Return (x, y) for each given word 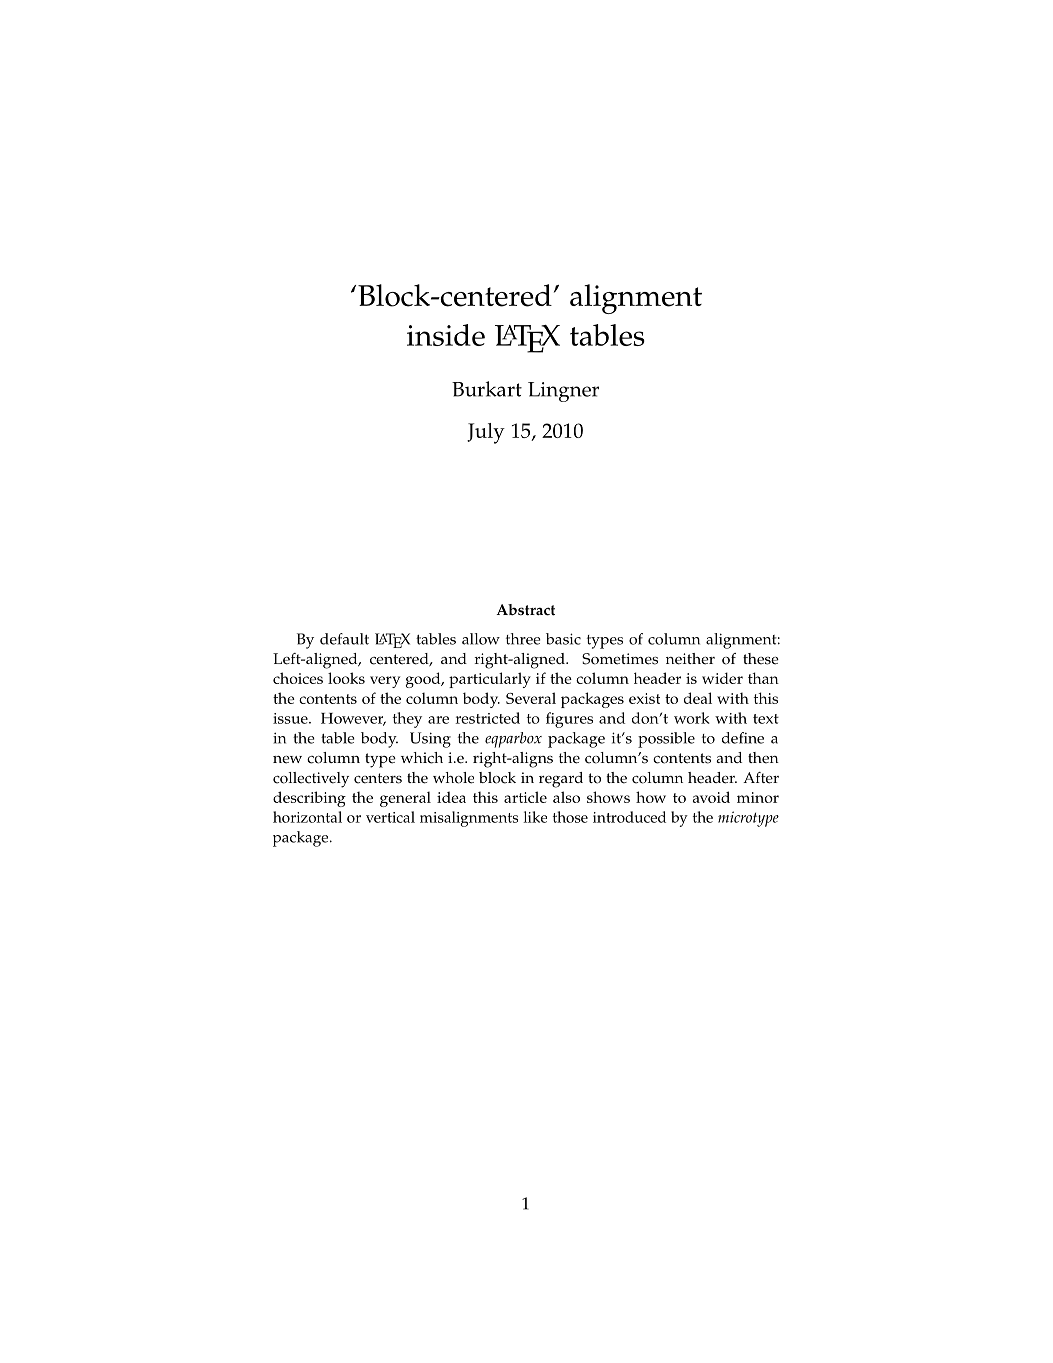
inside (446, 335)
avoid (711, 797)
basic (563, 639)
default (344, 639)
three (523, 639)
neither (690, 659)
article (525, 797)
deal (698, 698)
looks (346, 678)
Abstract (525, 610)
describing (309, 799)
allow (481, 639)
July (486, 433)
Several (531, 698)
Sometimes (620, 659)
